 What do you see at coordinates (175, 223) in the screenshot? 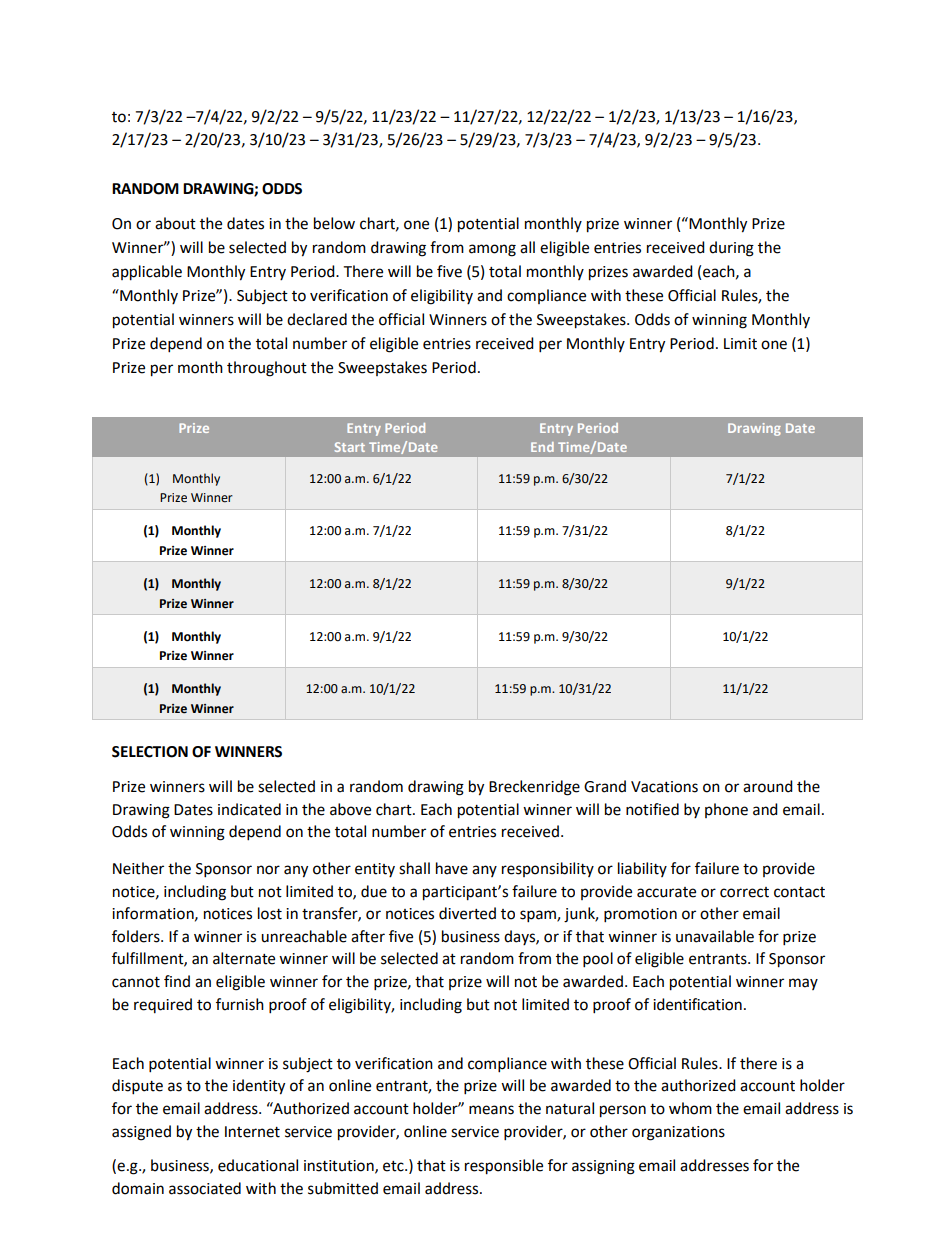
I see `about` at bounding box center [175, 223].
